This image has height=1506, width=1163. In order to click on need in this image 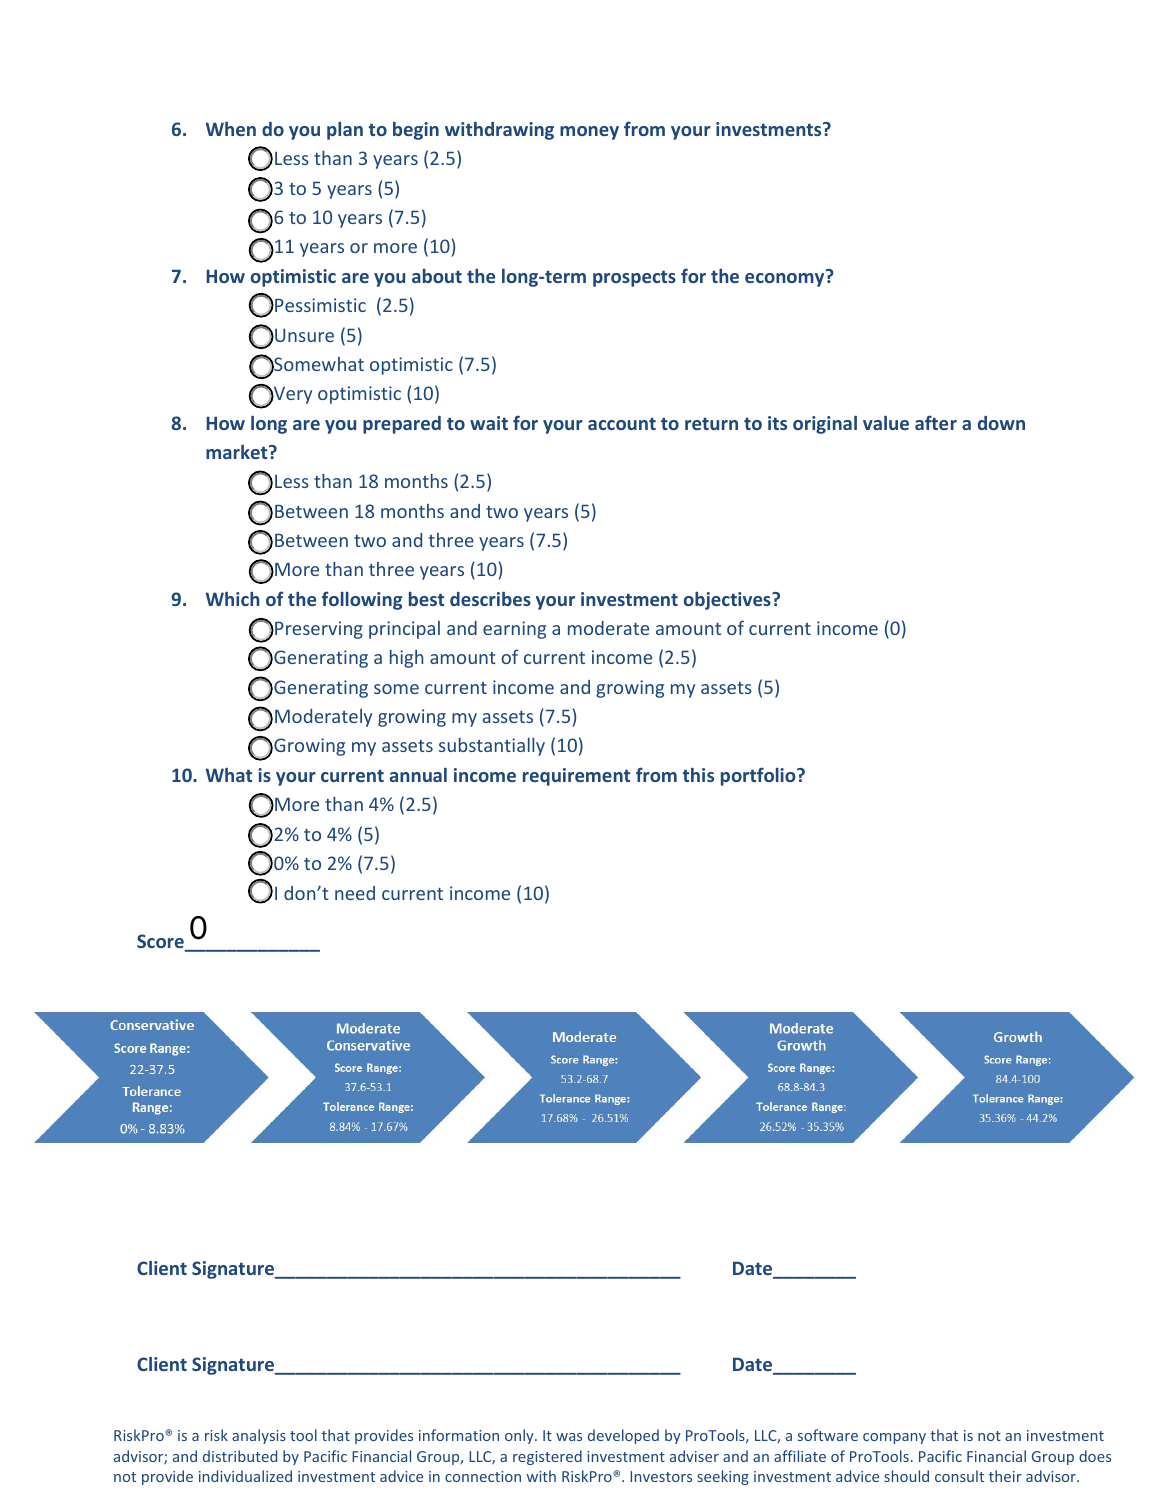, I will do `click(355, 893)`.
